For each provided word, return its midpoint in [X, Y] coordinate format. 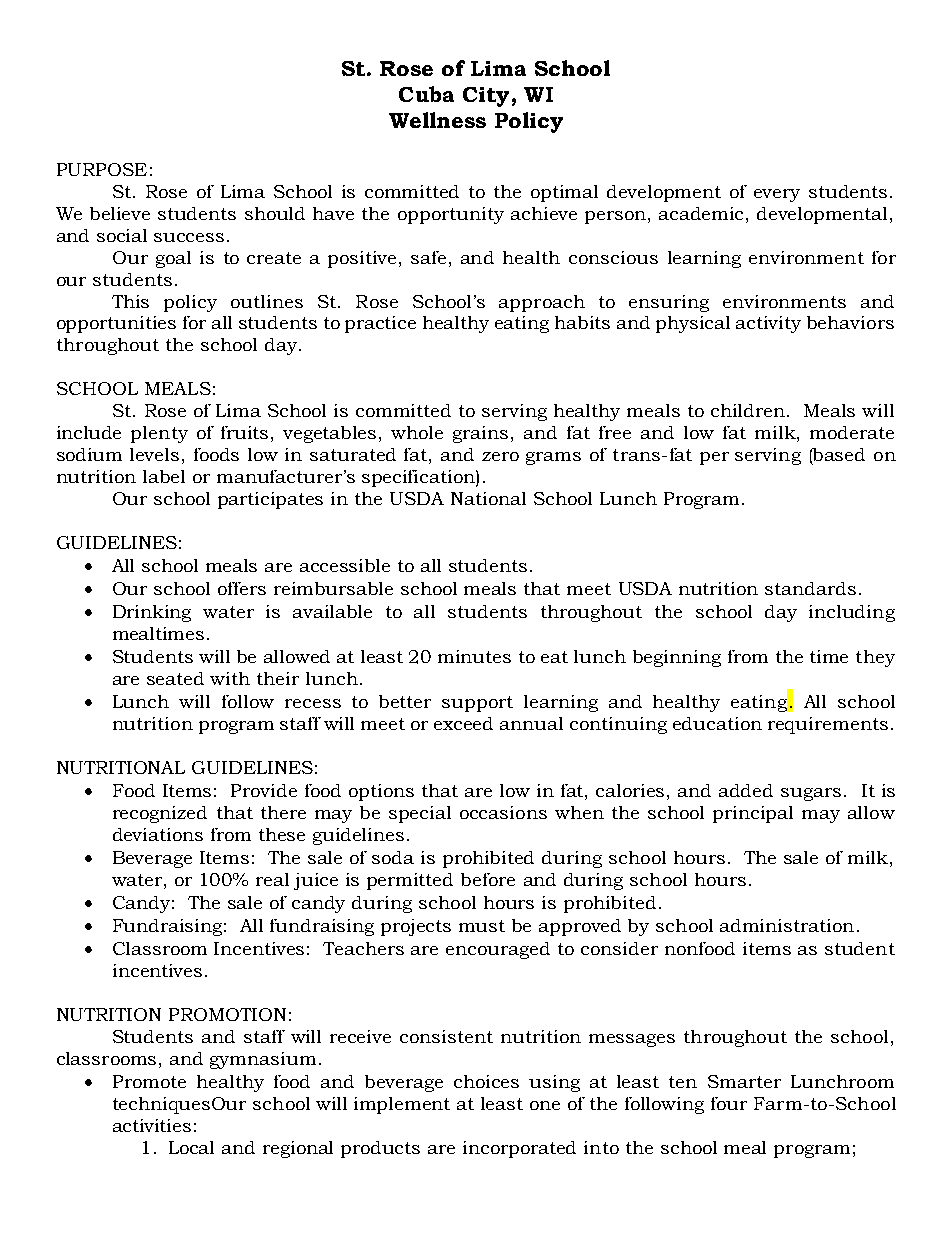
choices [486, 1081]
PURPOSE [102, 169]
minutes [474, 656]
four [729, 1103]
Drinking [152, 613]
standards [810, 588]
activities [152, 1125]
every [777, 195]
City [486, 97]
